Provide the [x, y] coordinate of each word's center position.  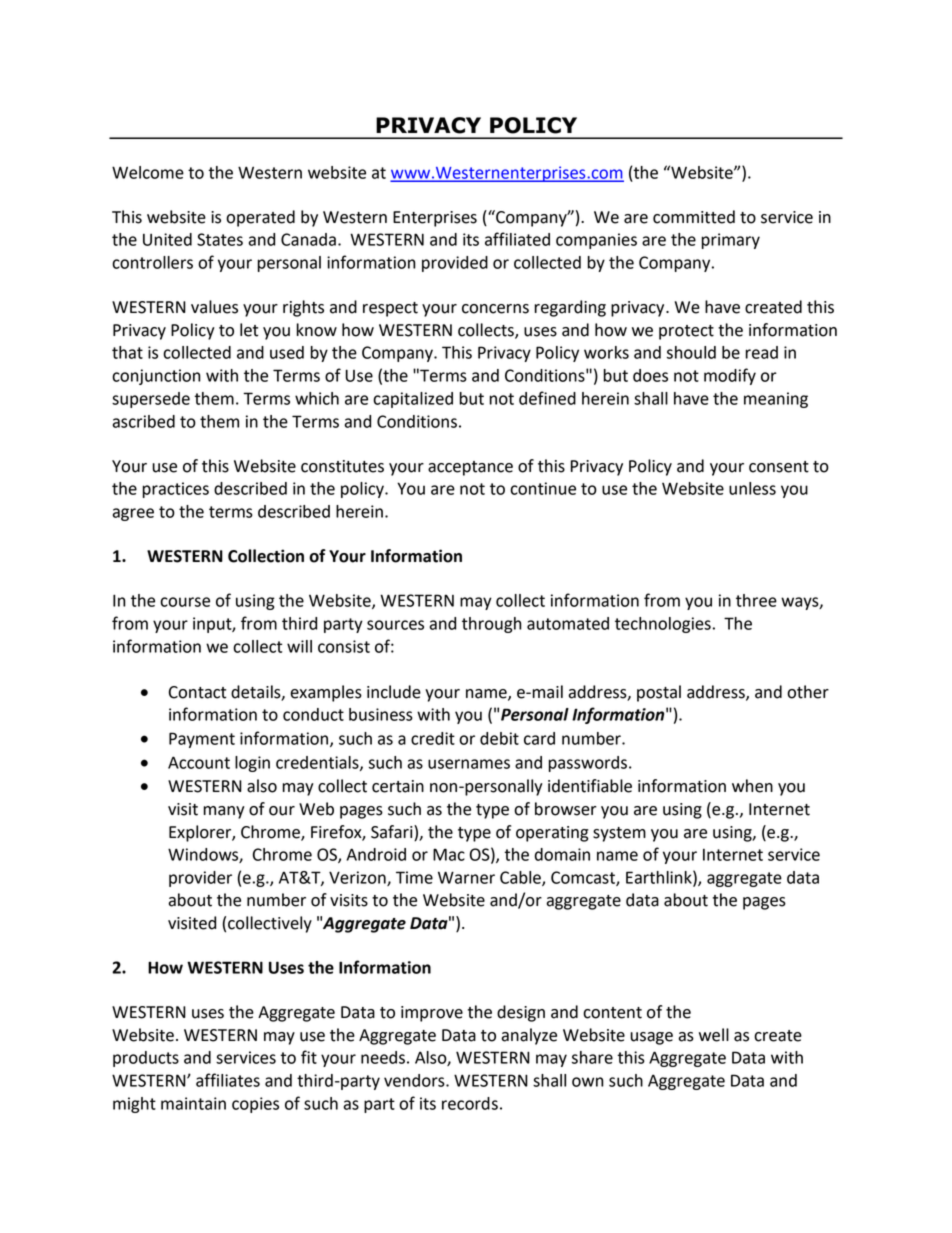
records [470, 1103]
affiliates [228, 1080]
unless [752, 488]
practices [176, 490]
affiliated [517, 239]
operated [260, 218]
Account [199, 762]
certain [398, 786]
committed [694, 217]
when [752, 786]
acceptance [470, 468]
